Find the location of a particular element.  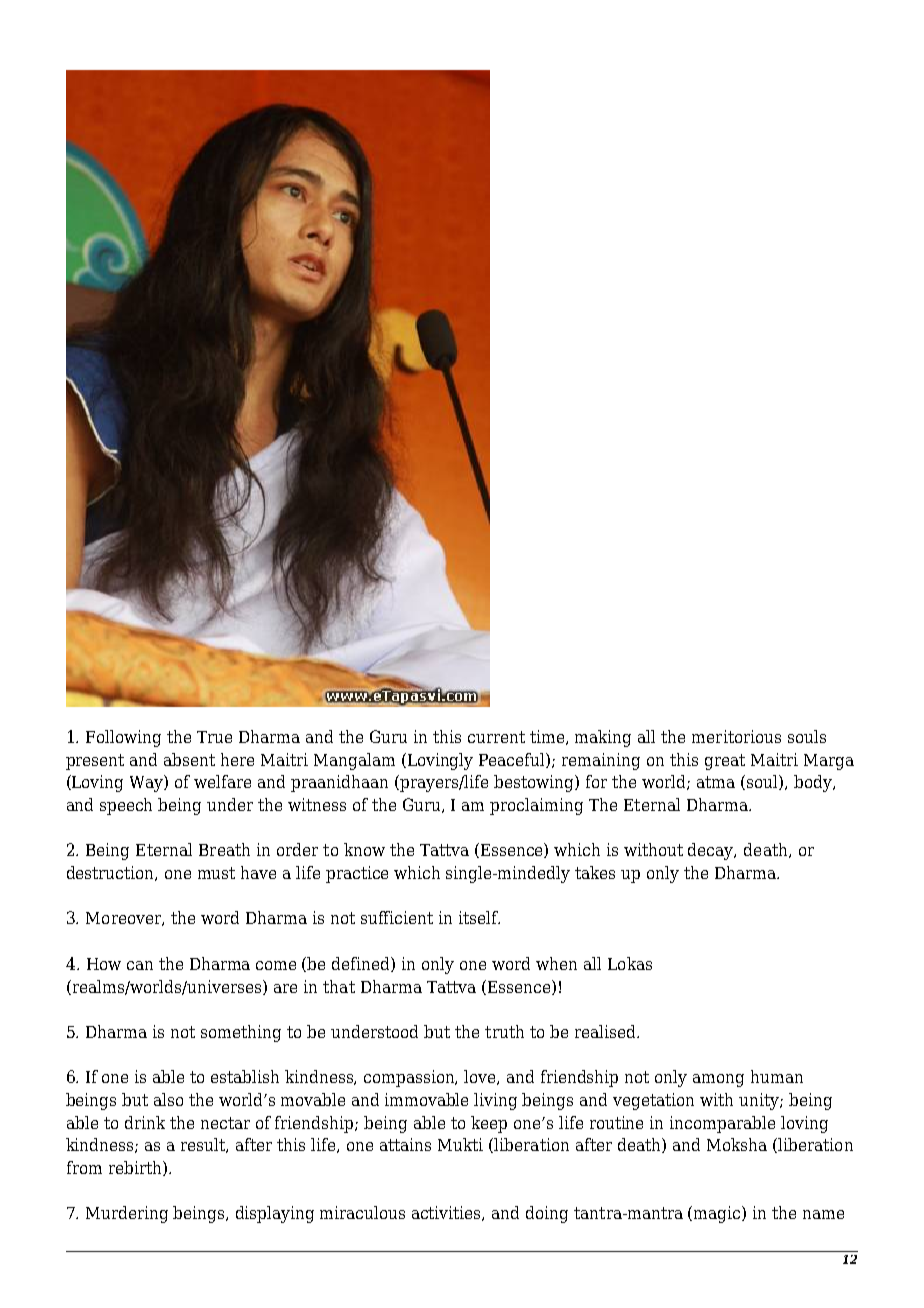

absent is located at coordinates (189, 759).
